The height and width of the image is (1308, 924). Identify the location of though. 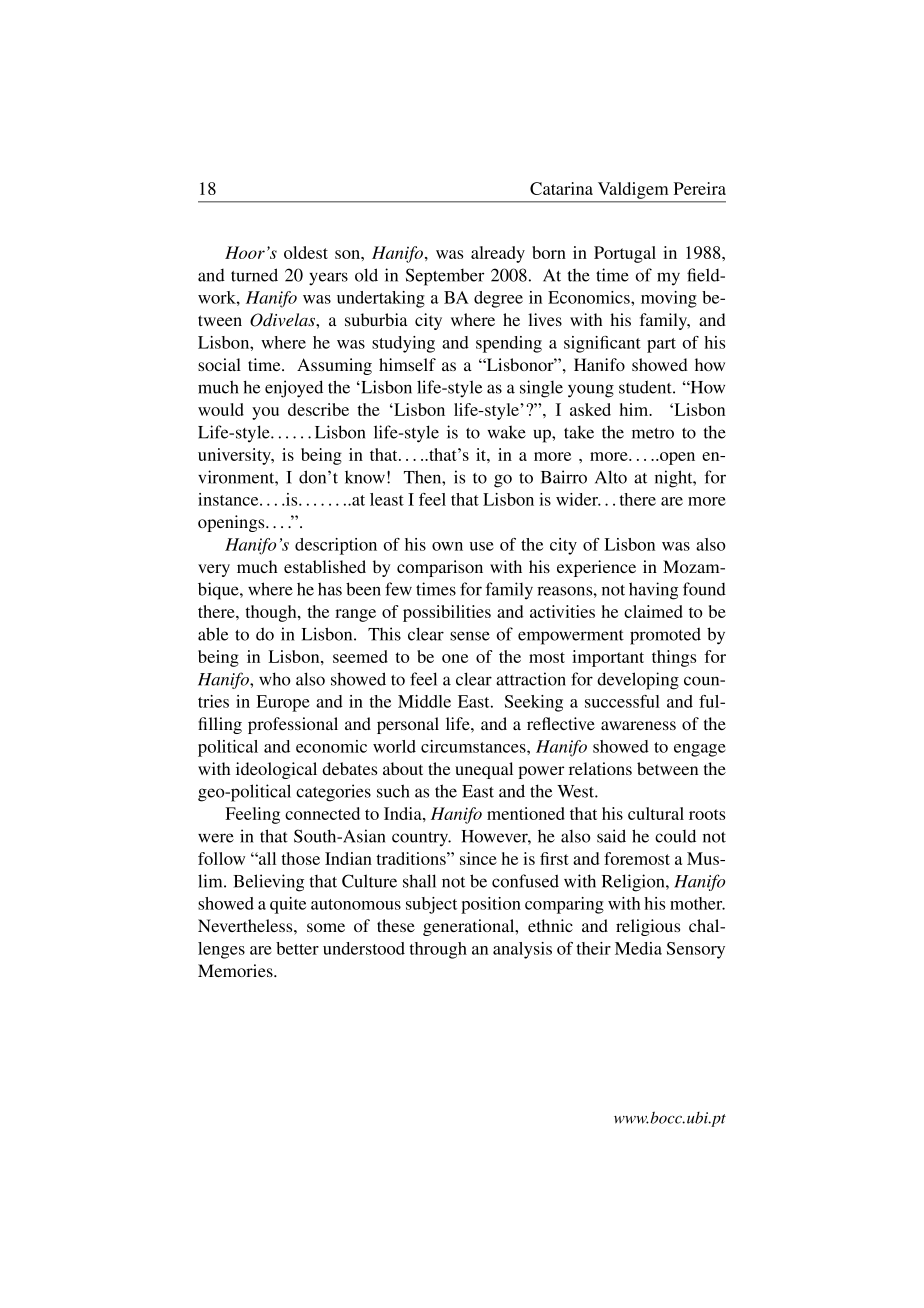
(272, 613).
